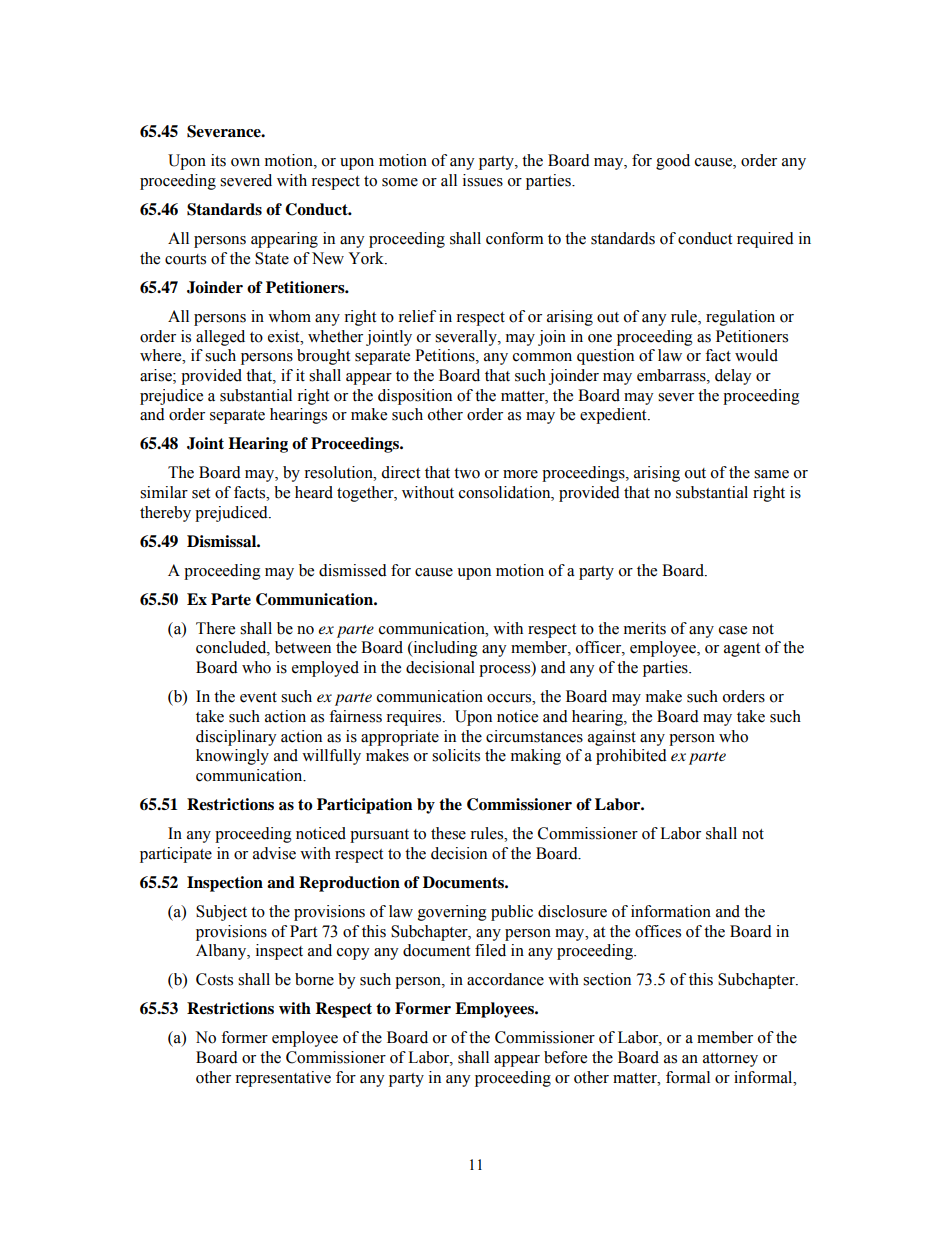 The width and height of the screenshot is (952, 1233). Describe the element at coordinates (673, 162) in the screenshot. I see `good` at that location.
